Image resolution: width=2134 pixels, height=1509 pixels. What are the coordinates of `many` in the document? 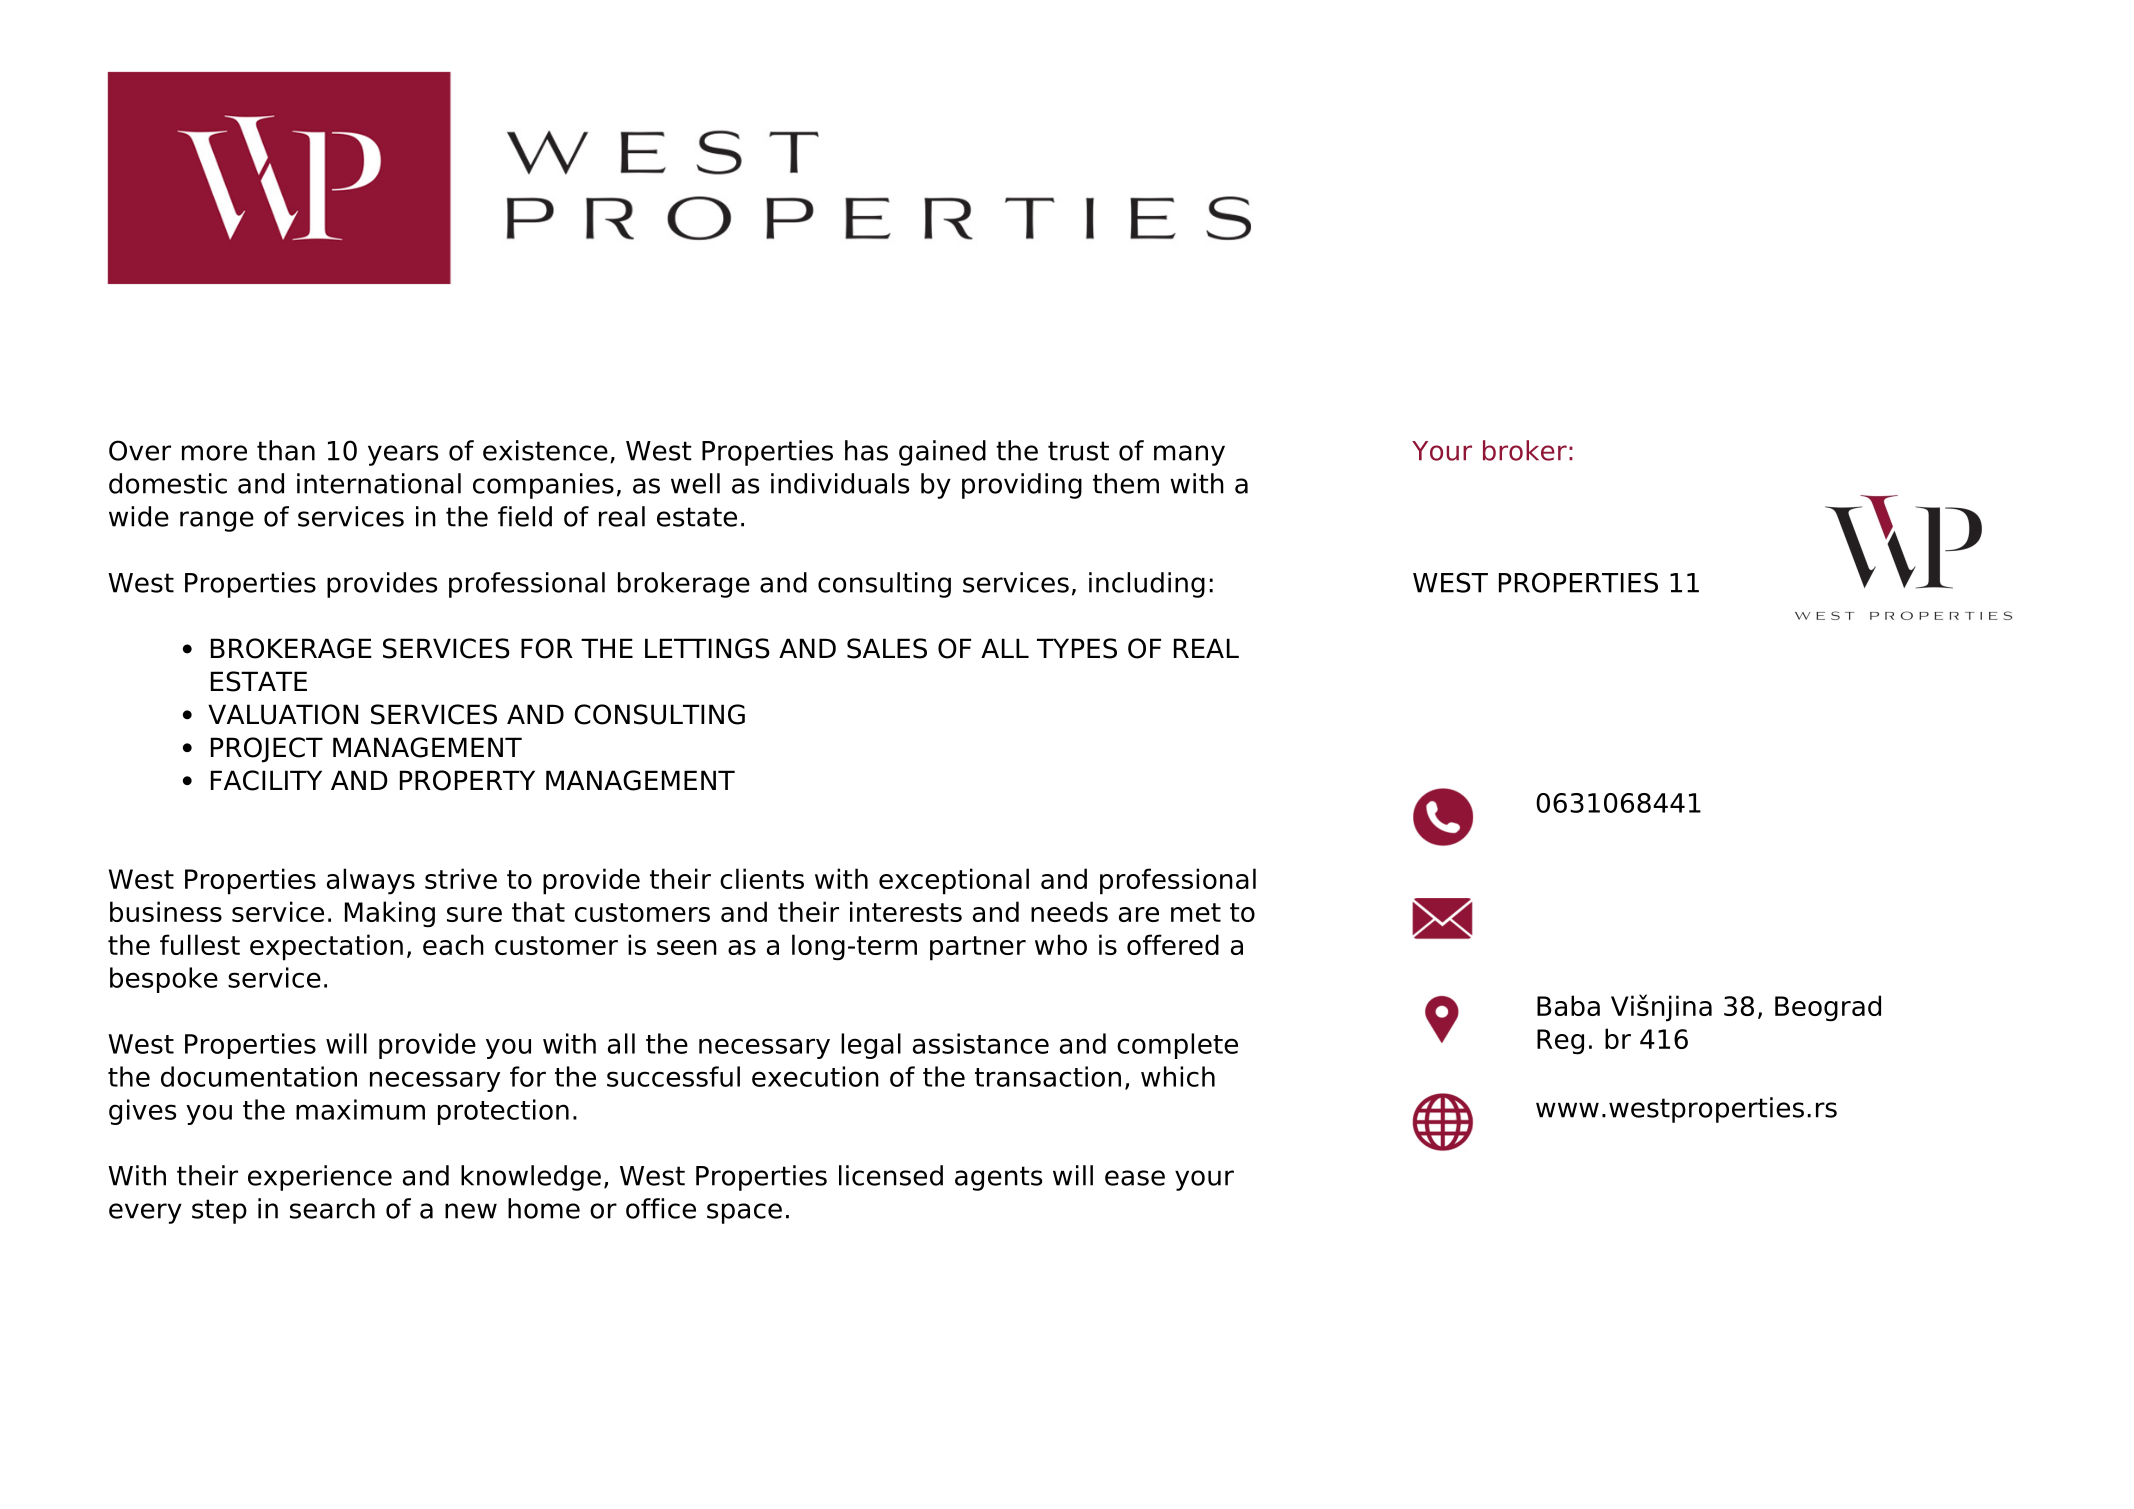 It's located at (1189, 455).
